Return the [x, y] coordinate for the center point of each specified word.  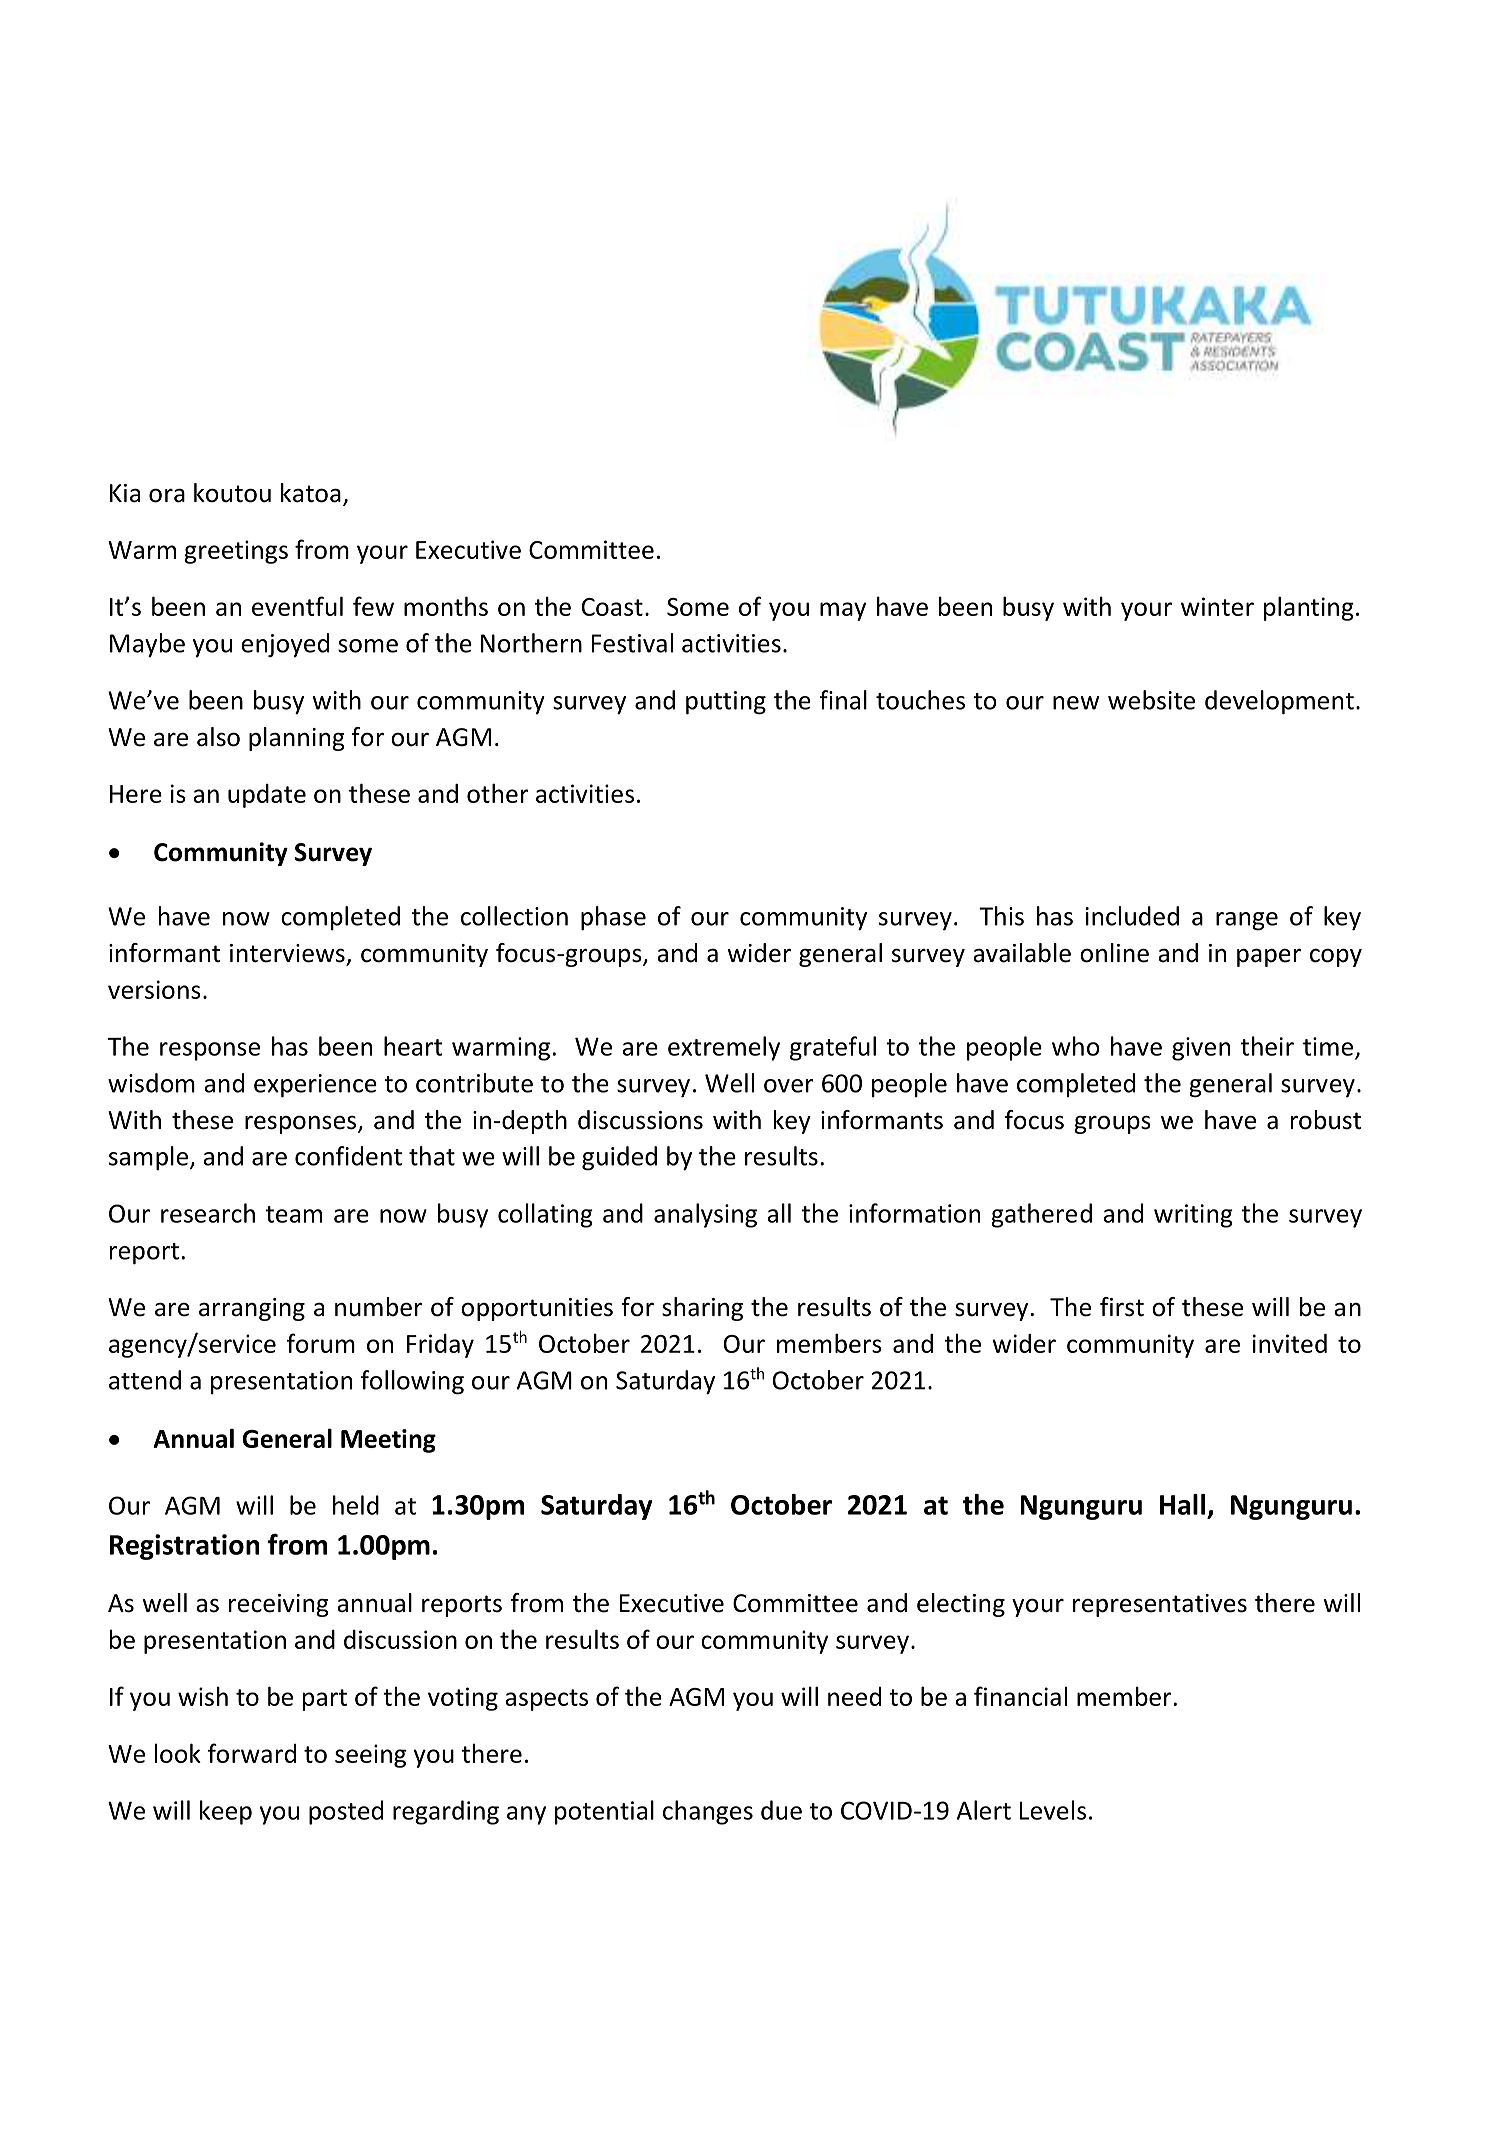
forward [252, 1753]
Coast [612, 607]
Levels [1053, 1810]
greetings [236, 552]
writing [1193, 1216]
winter [1217, 606]
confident [348, 1156]
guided [619, 1158]
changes [708, 1812]
